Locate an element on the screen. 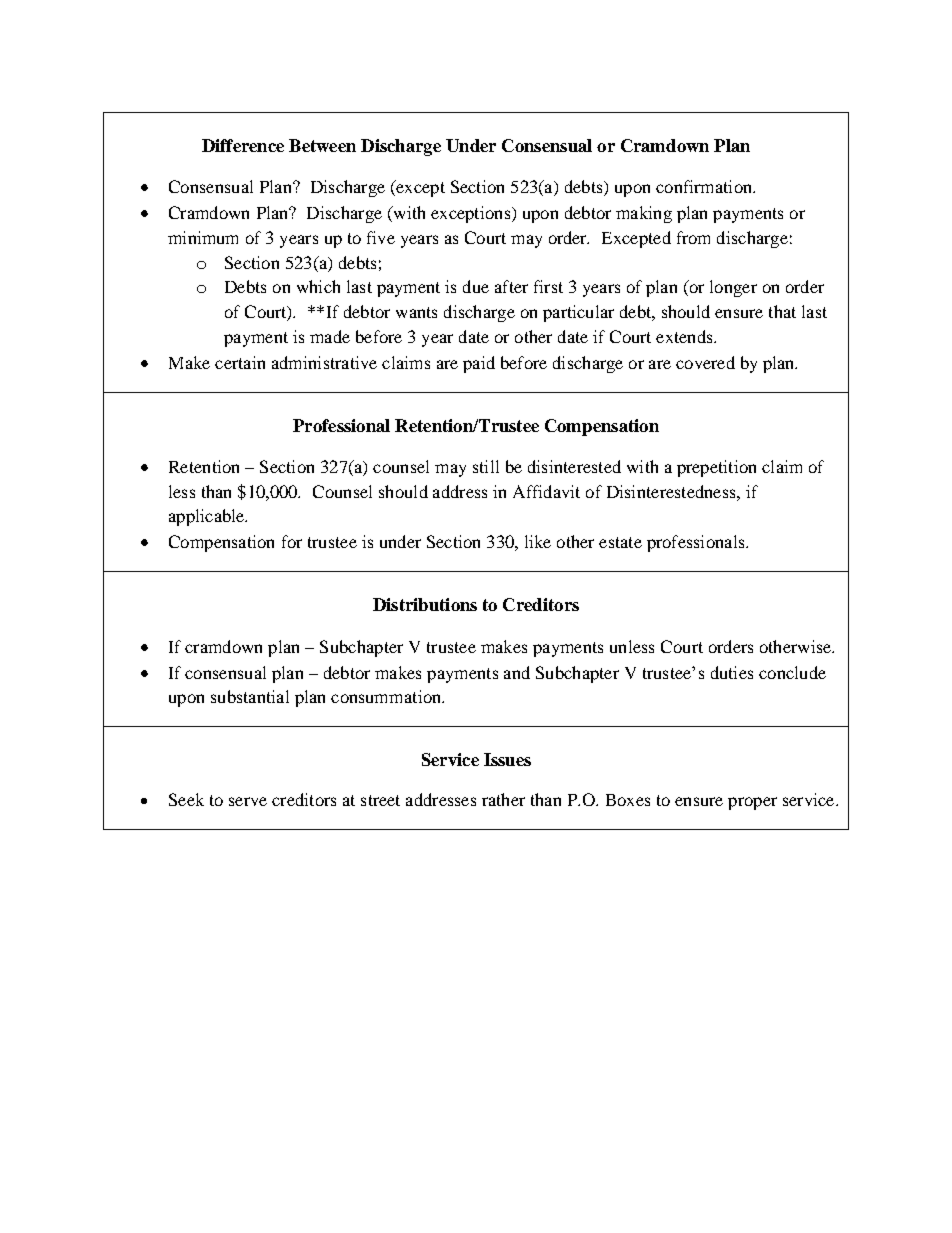 The image size is (952, 1233). Between is located at coordinates (322, 145).
